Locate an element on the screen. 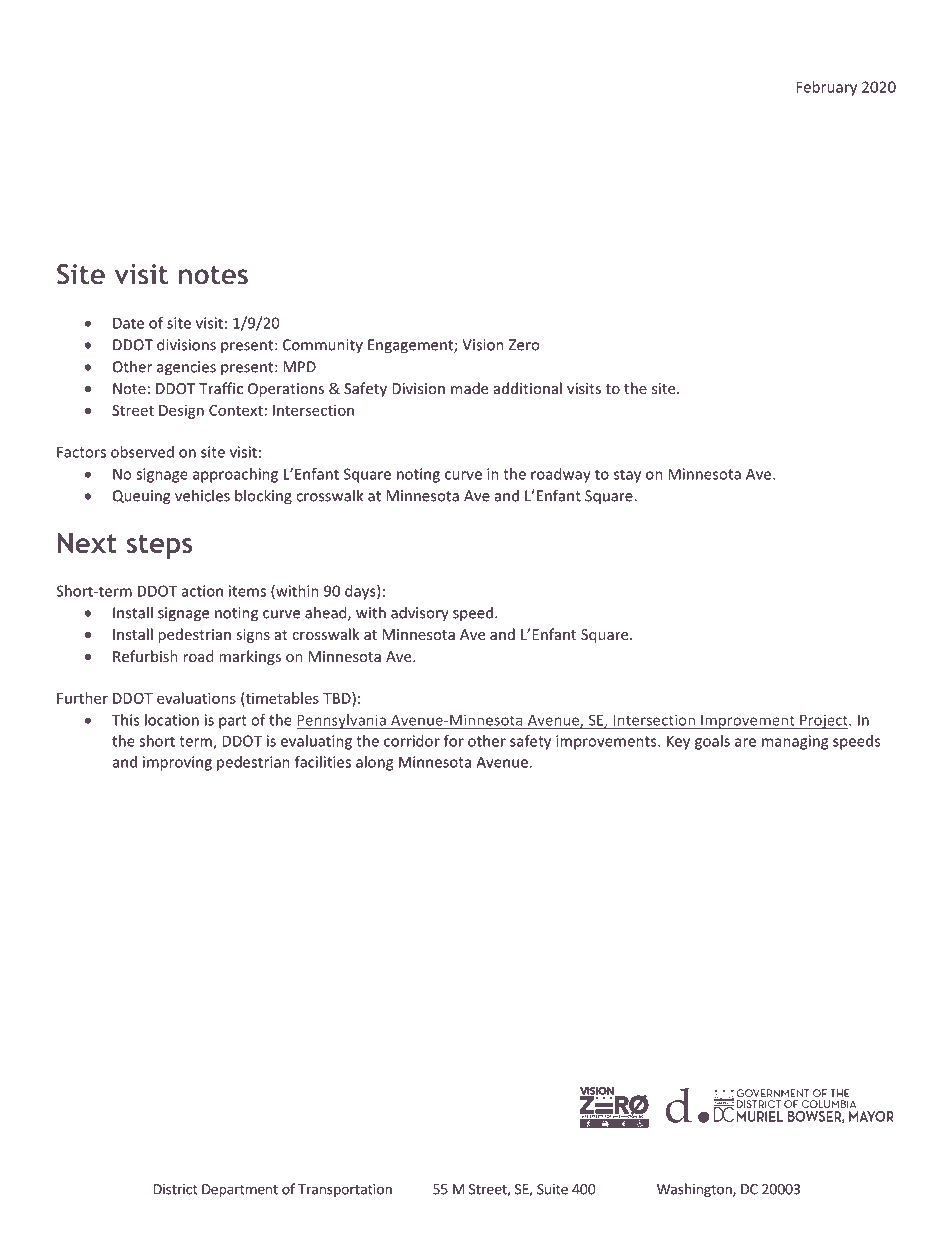  Suite is located at coordinates (552, 1189).
